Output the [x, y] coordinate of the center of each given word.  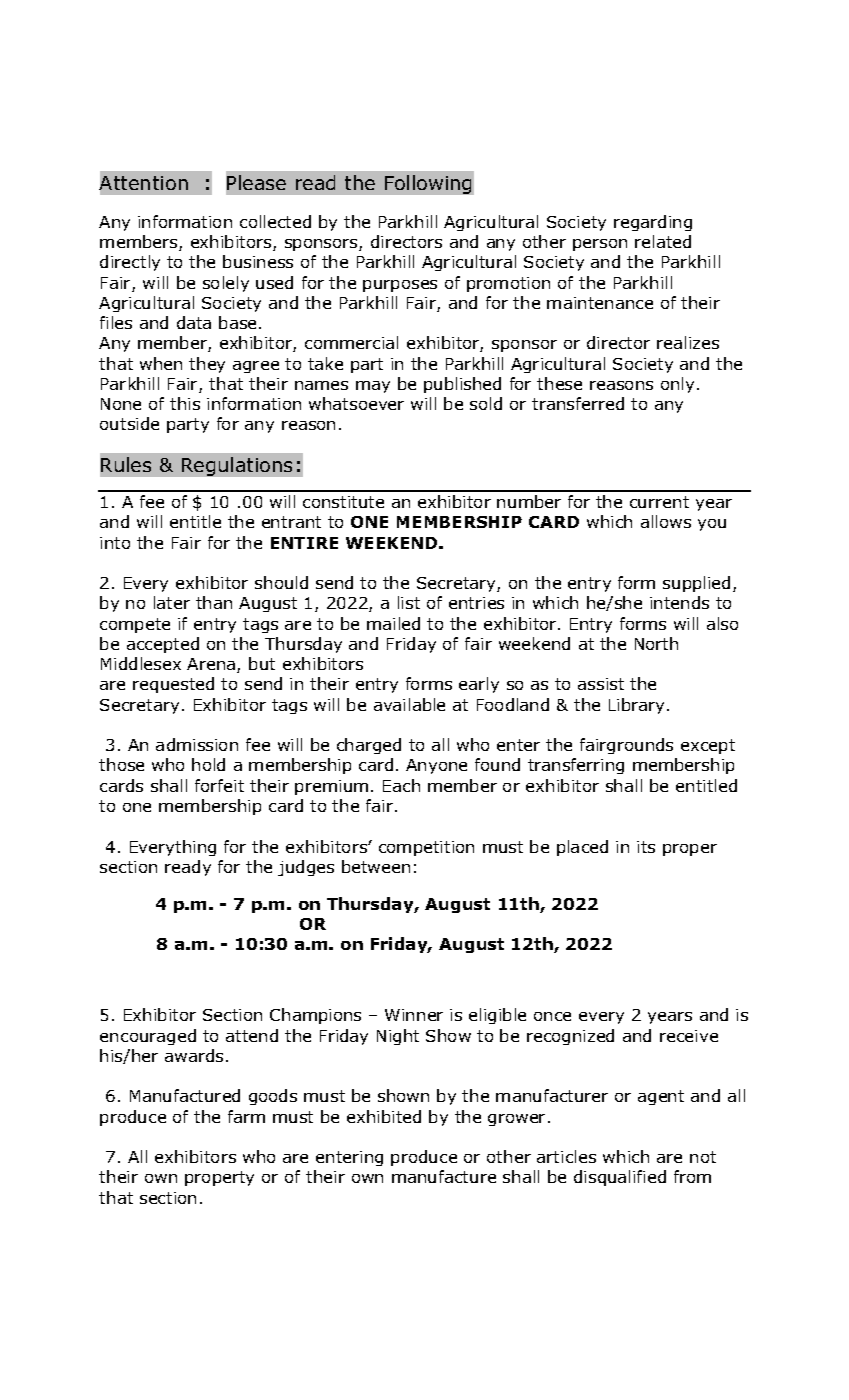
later [172, 602]
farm [246, 1116]
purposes [400, 286]
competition [426, 848]
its [646, 847]
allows [666, 521]
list [409, 602]
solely [226, 284]
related [663, 241]
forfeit [219, 785]
